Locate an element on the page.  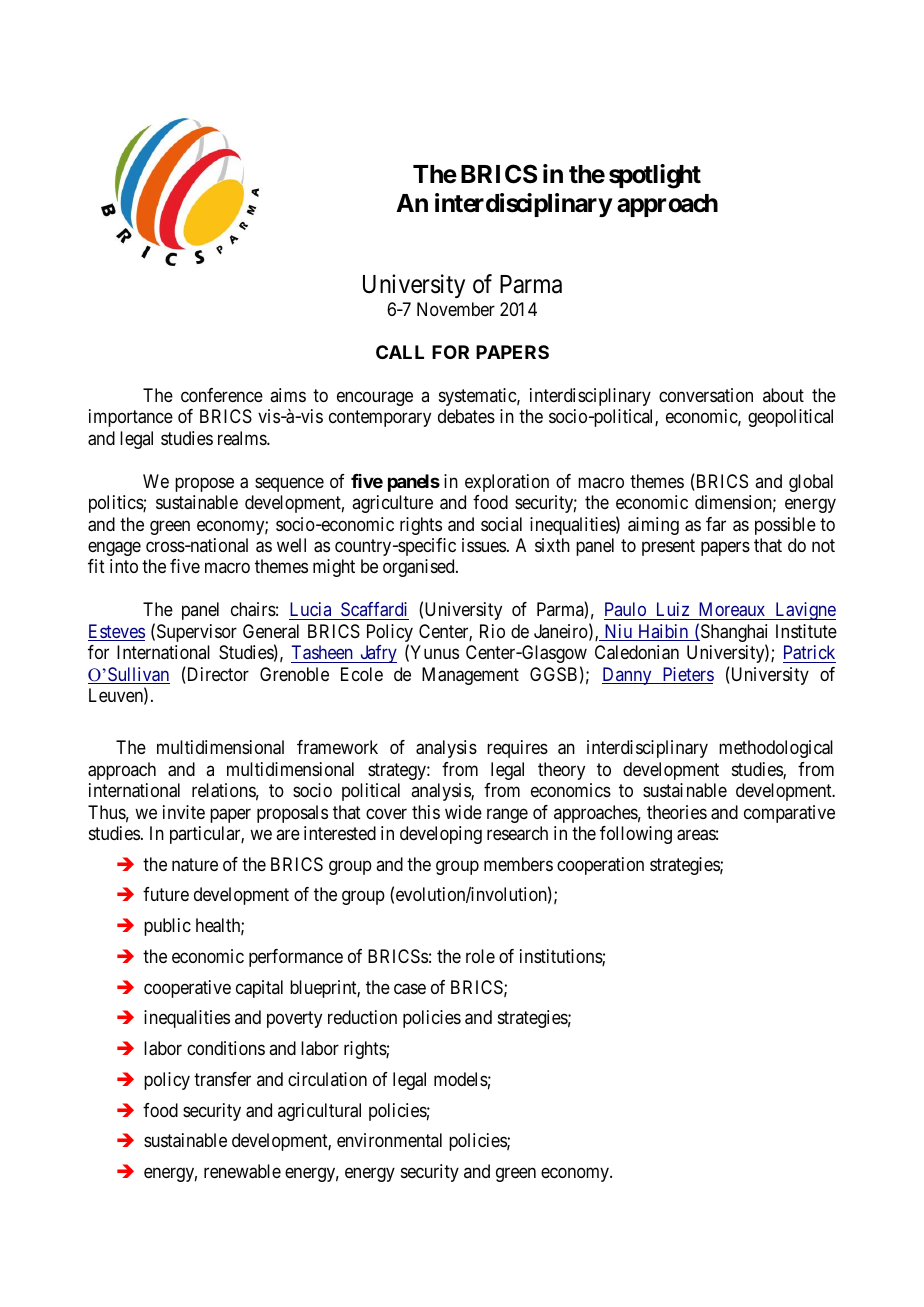
spotlight is located at coordinates (655, 176).
